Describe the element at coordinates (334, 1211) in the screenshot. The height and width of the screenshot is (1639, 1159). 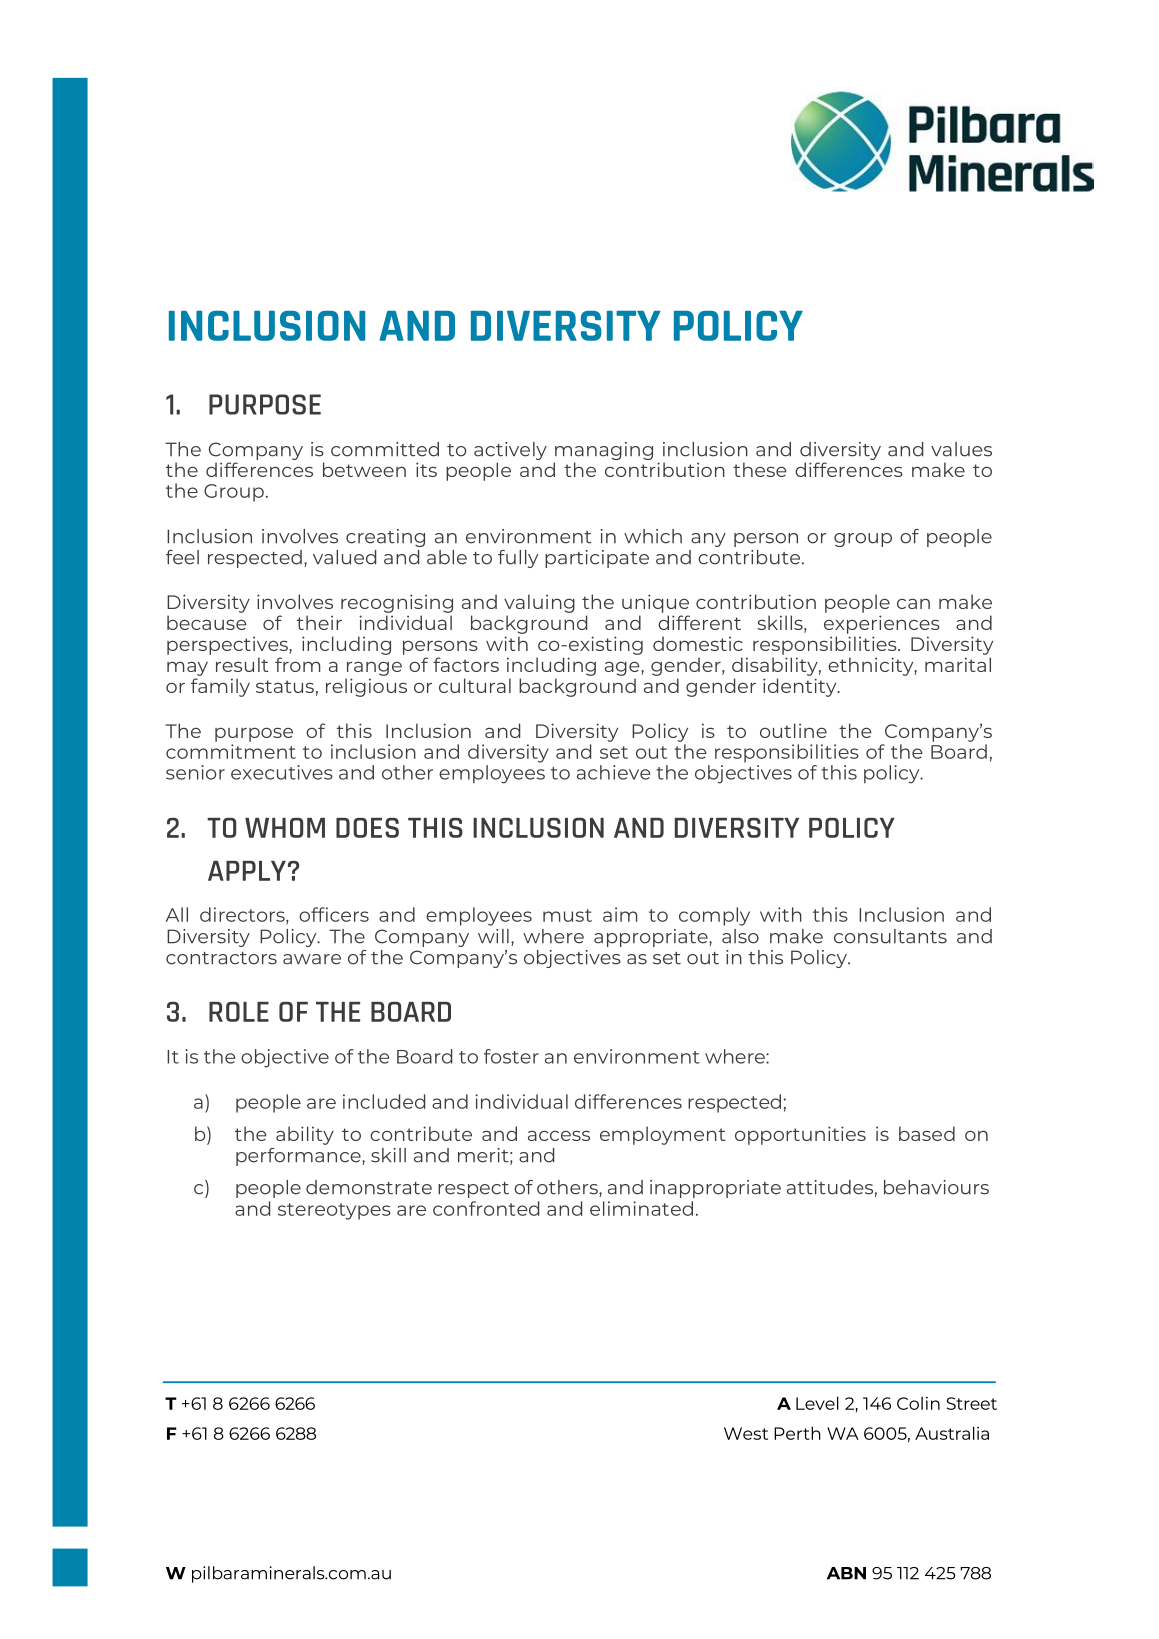
I see `stereotypes` at that location.
